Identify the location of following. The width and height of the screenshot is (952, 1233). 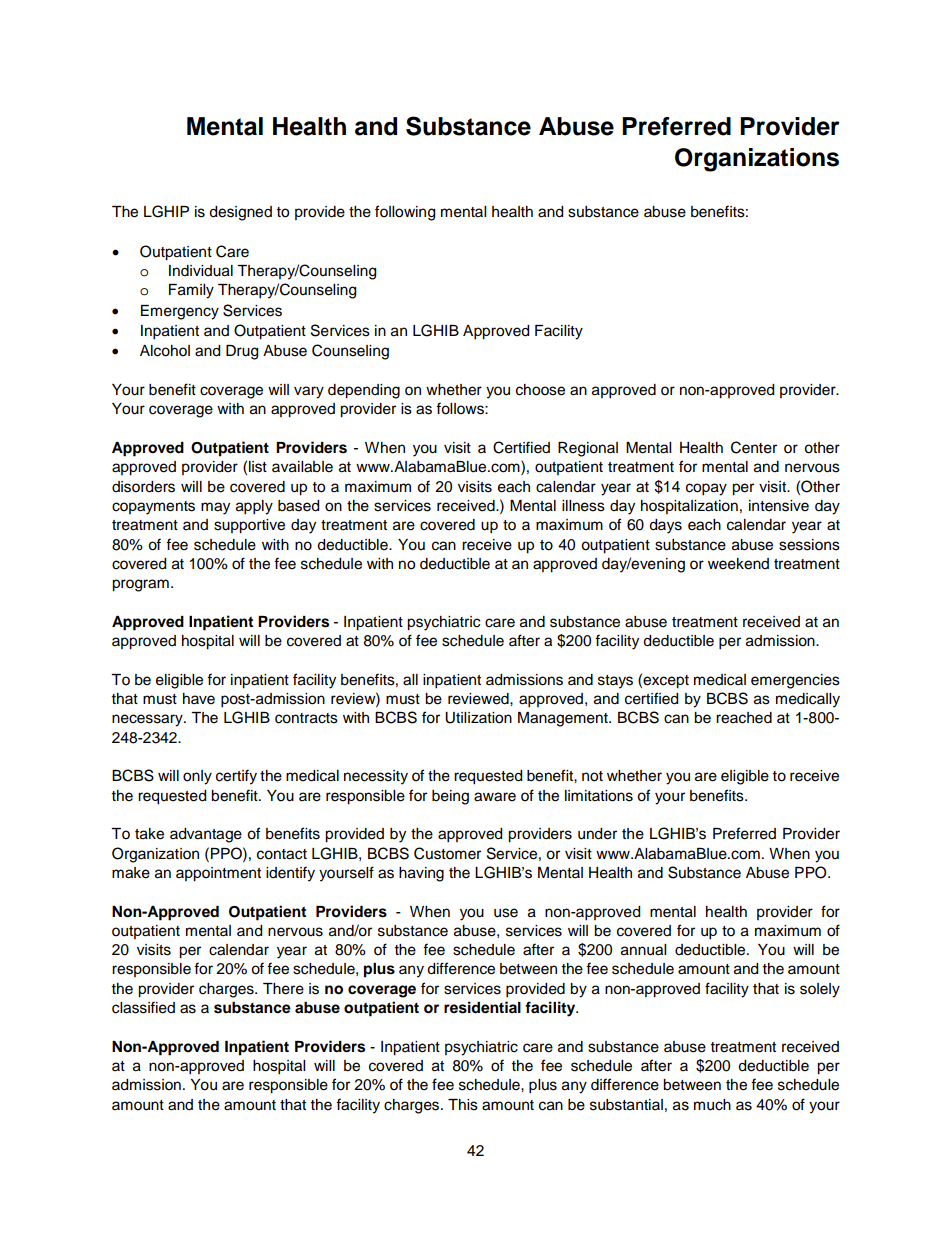
(405, 213).
